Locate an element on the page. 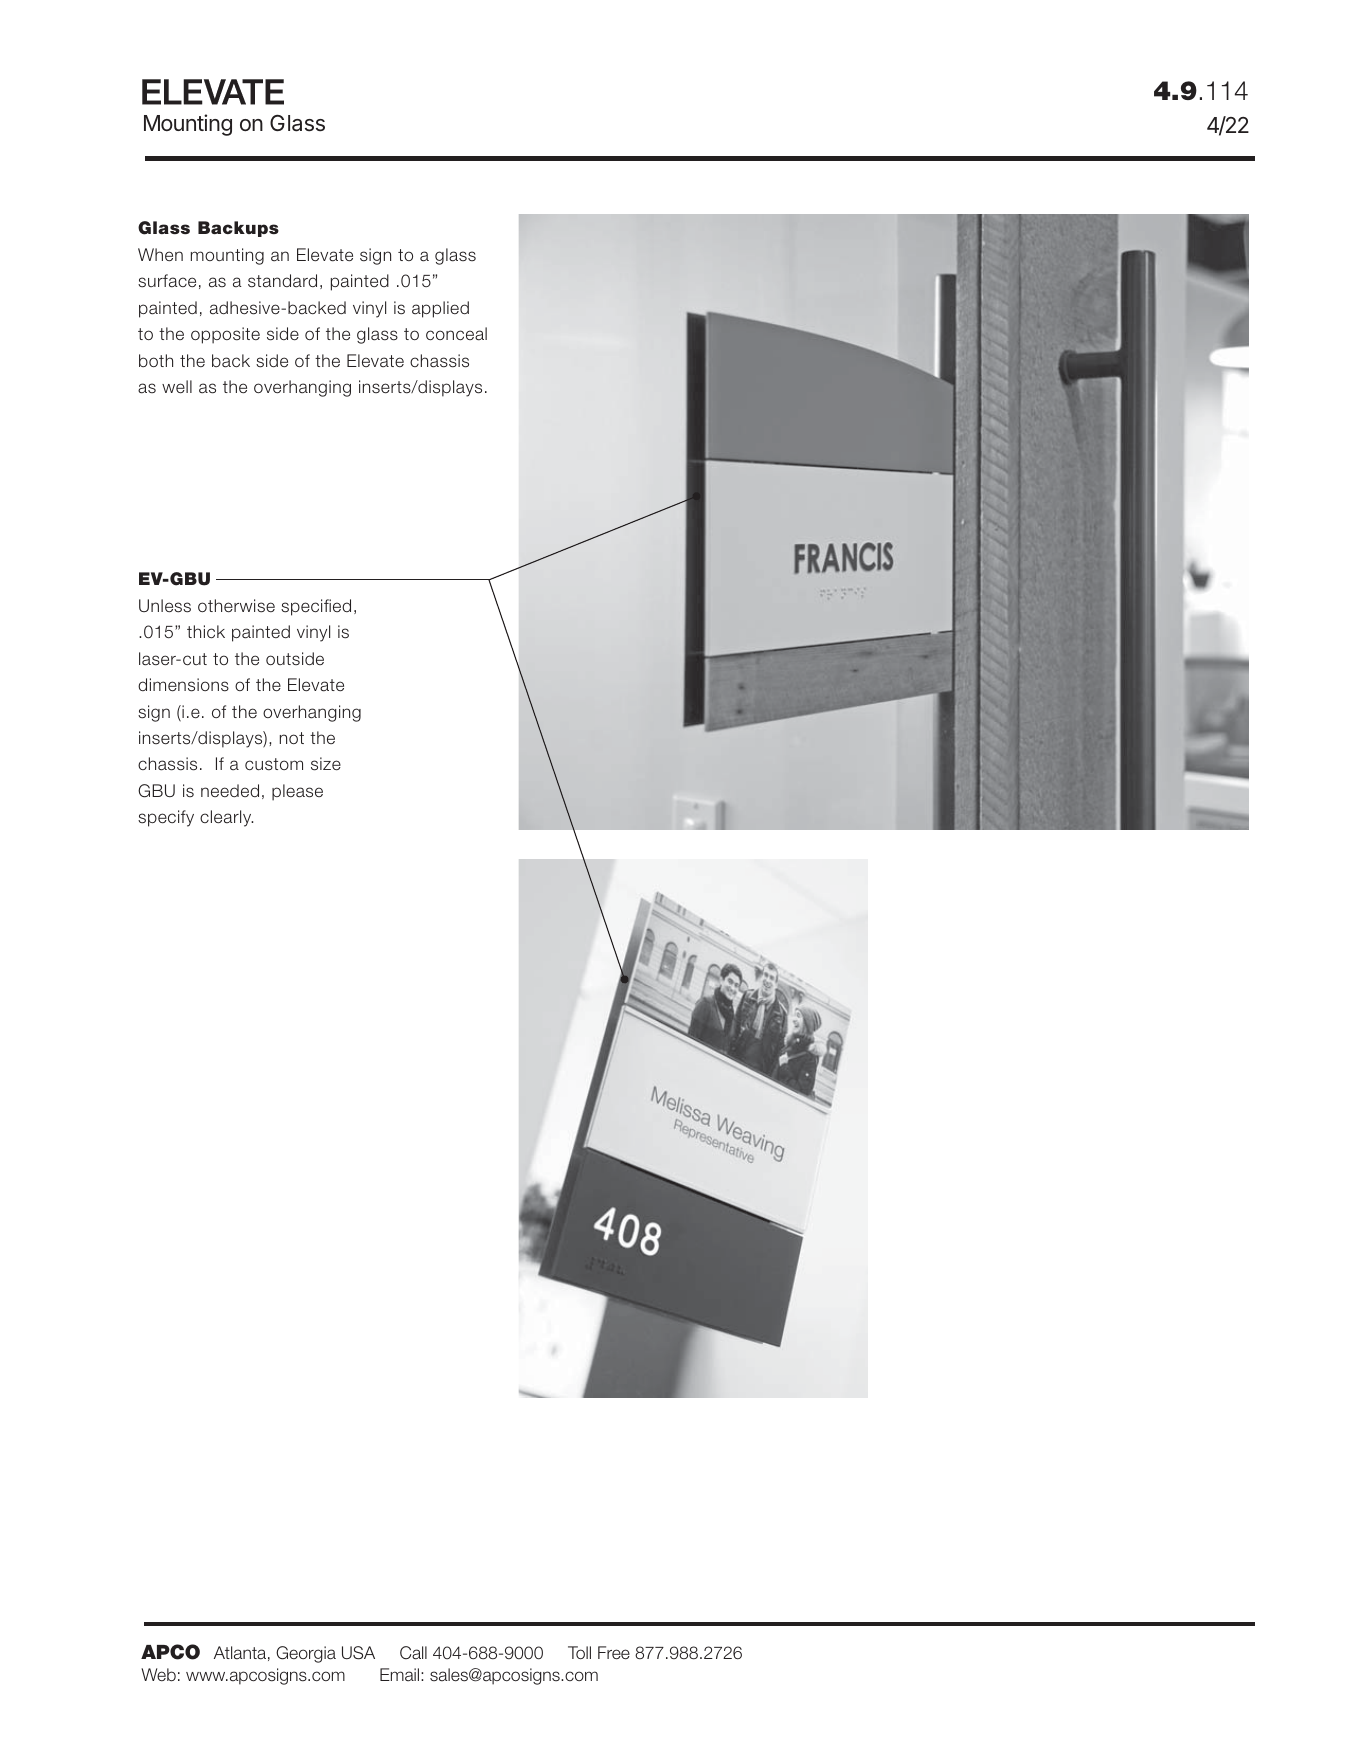 The height and width of the page is (1745, 1348). Free is located at coordinates (614, 1653).
